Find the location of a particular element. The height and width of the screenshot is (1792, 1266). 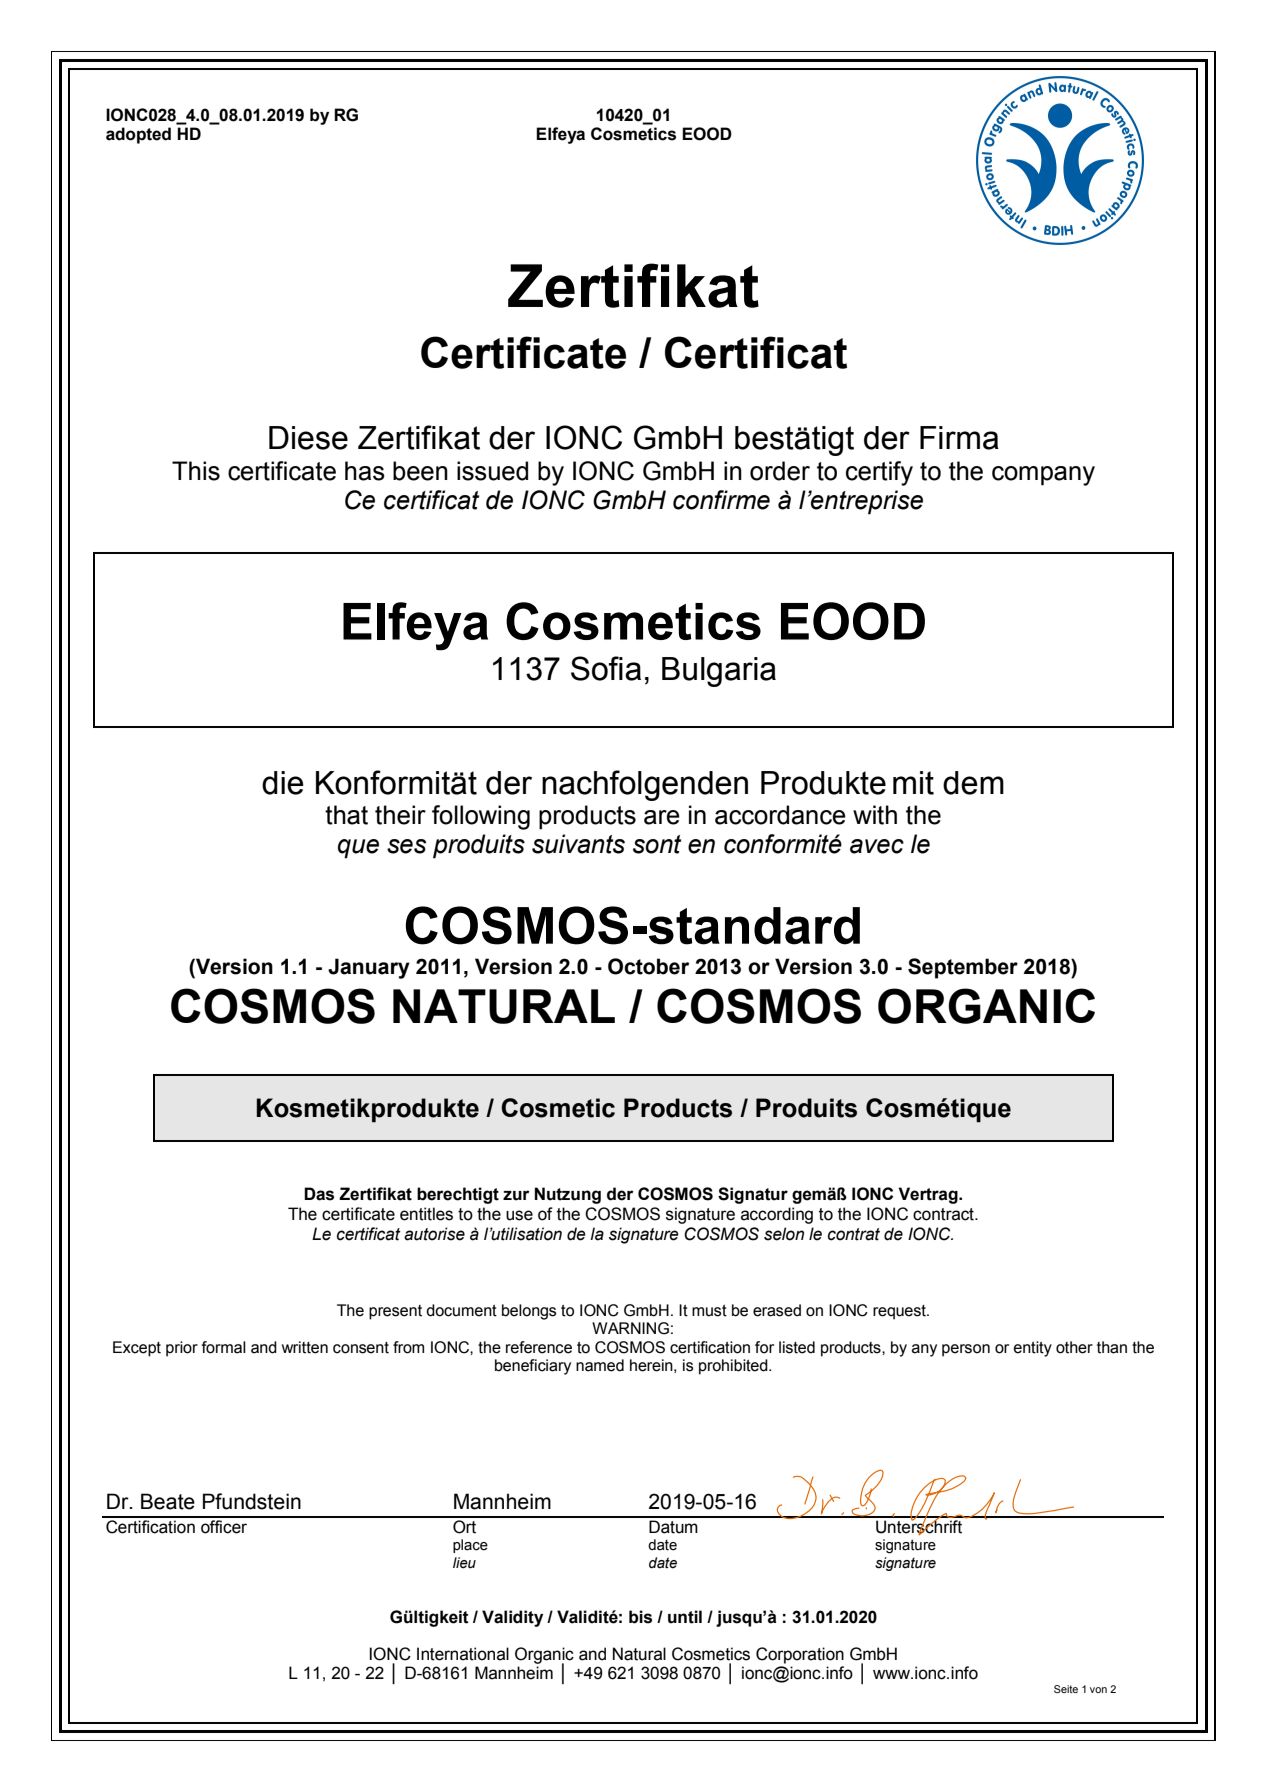

September is located at coordinates (963, 968).
